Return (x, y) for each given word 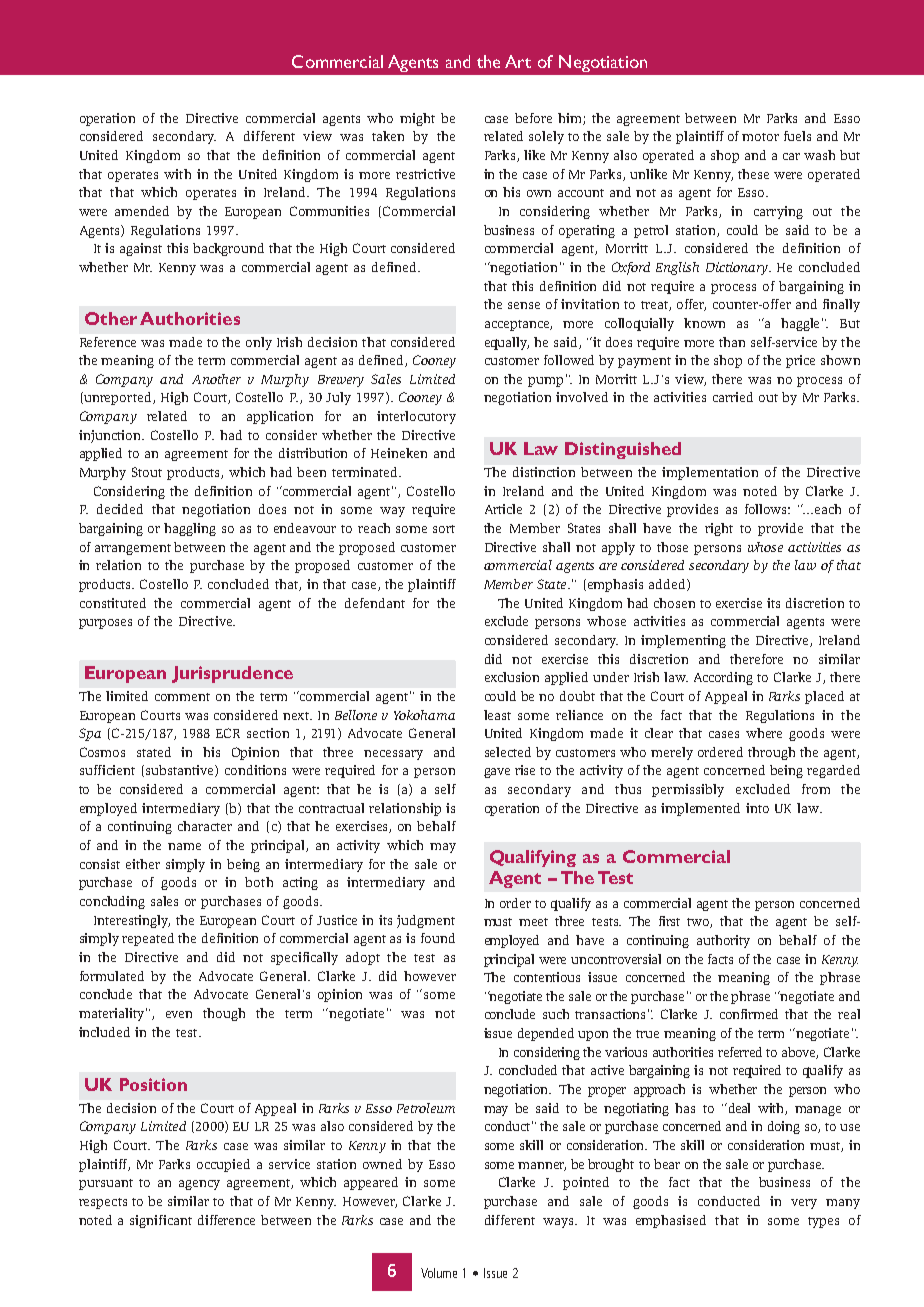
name (184, 846)
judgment (426, 921)
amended (142, 211)
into (757, 808)
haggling (190, 529)
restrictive (425, 174)
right (719, 529)
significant (161, 1221)
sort (444, 529)
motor (760, 137)
